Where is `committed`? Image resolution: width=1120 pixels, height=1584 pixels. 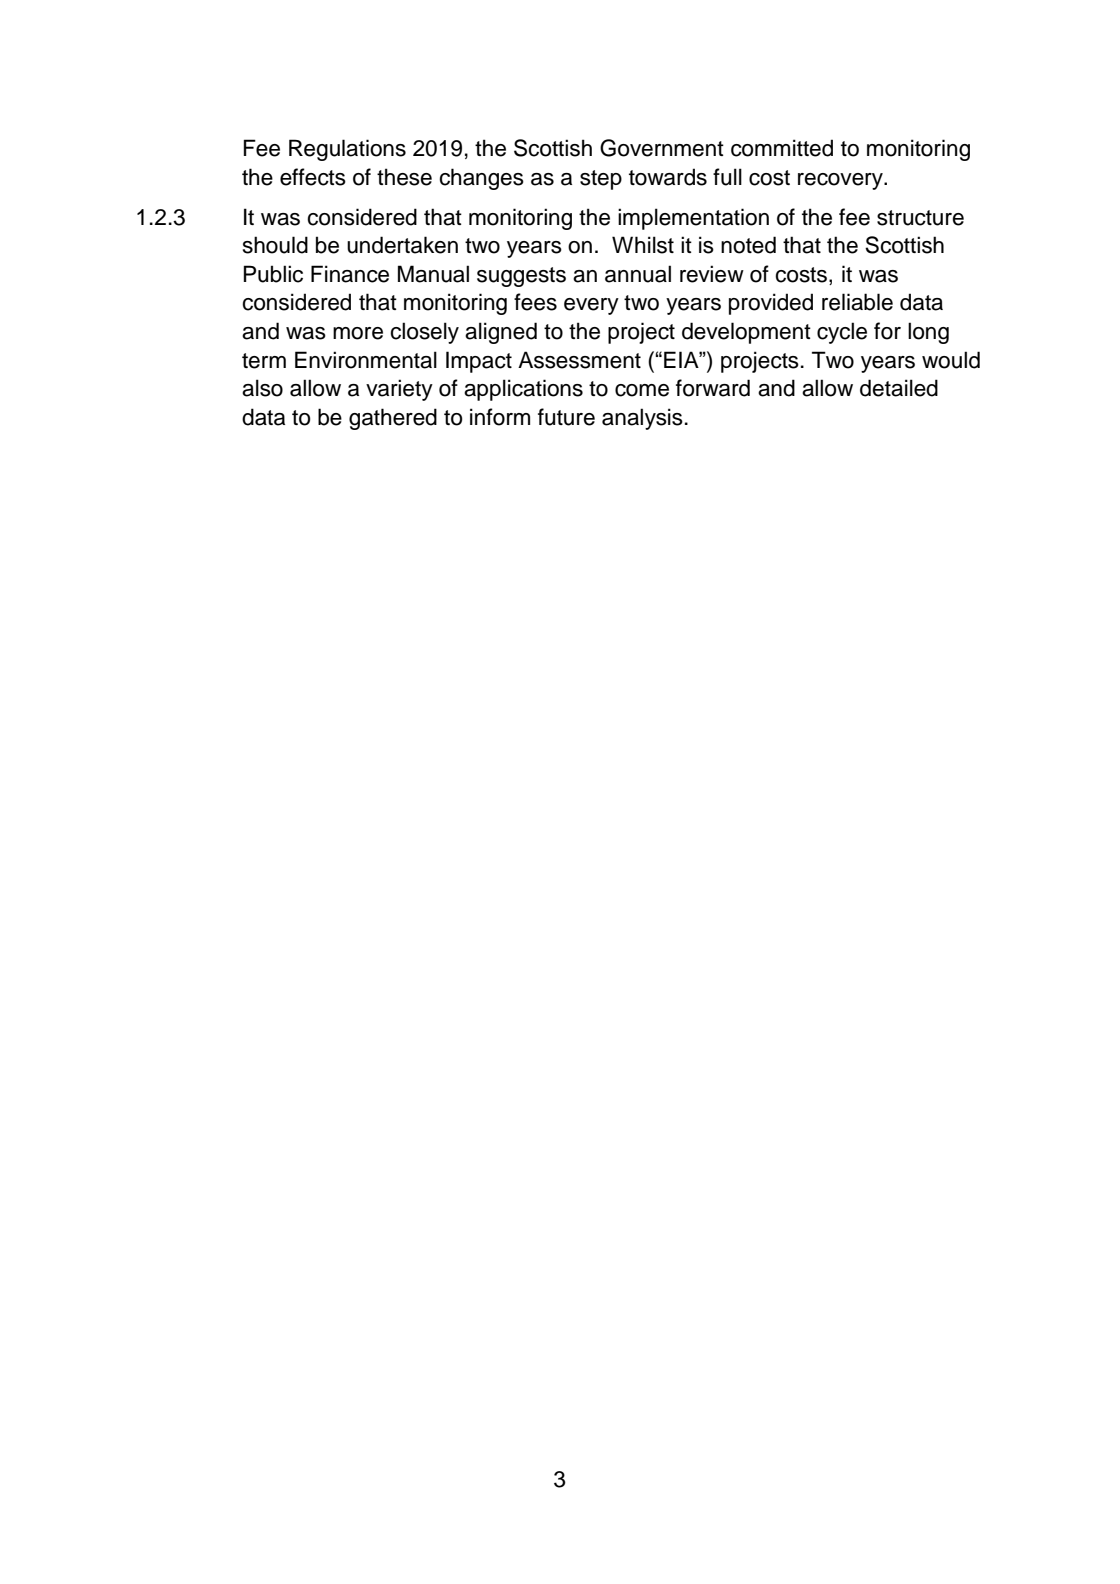
committed is located at coordinates (782, 148).
